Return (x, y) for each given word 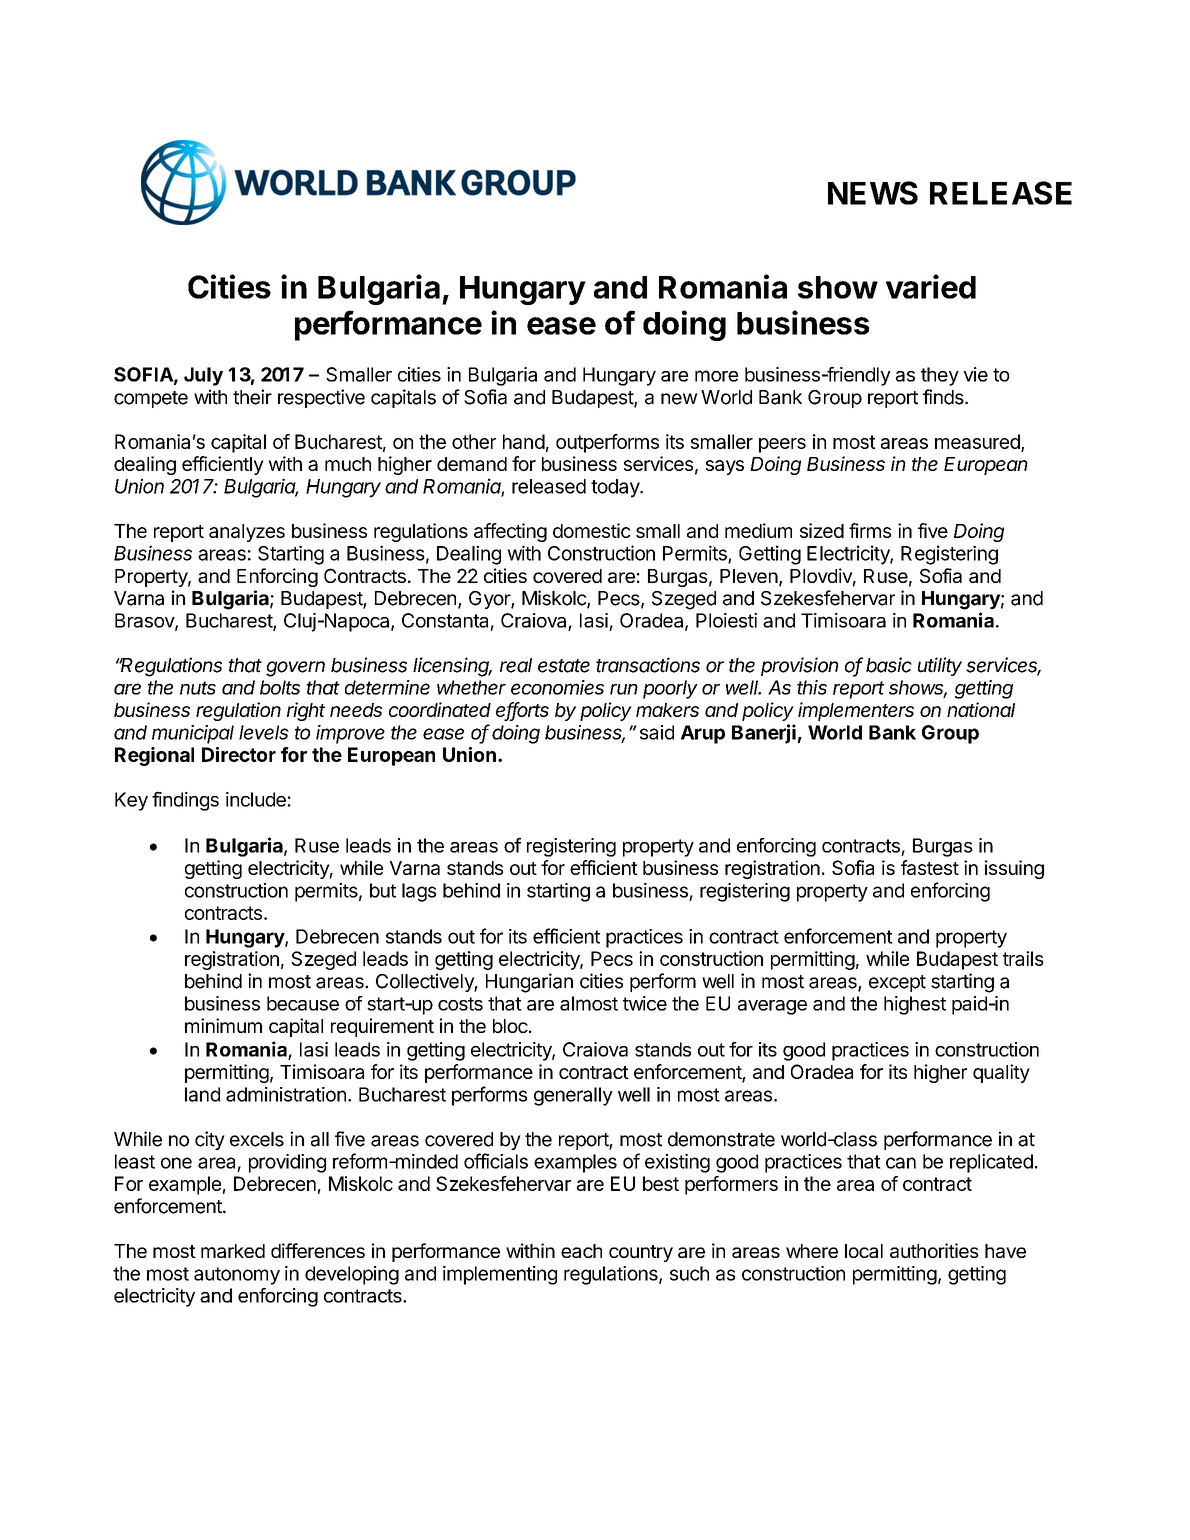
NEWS (873, 193)
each (581, 1251)
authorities (934, 1250)
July (203, 376)
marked (233, 1251)
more (716, 376)
